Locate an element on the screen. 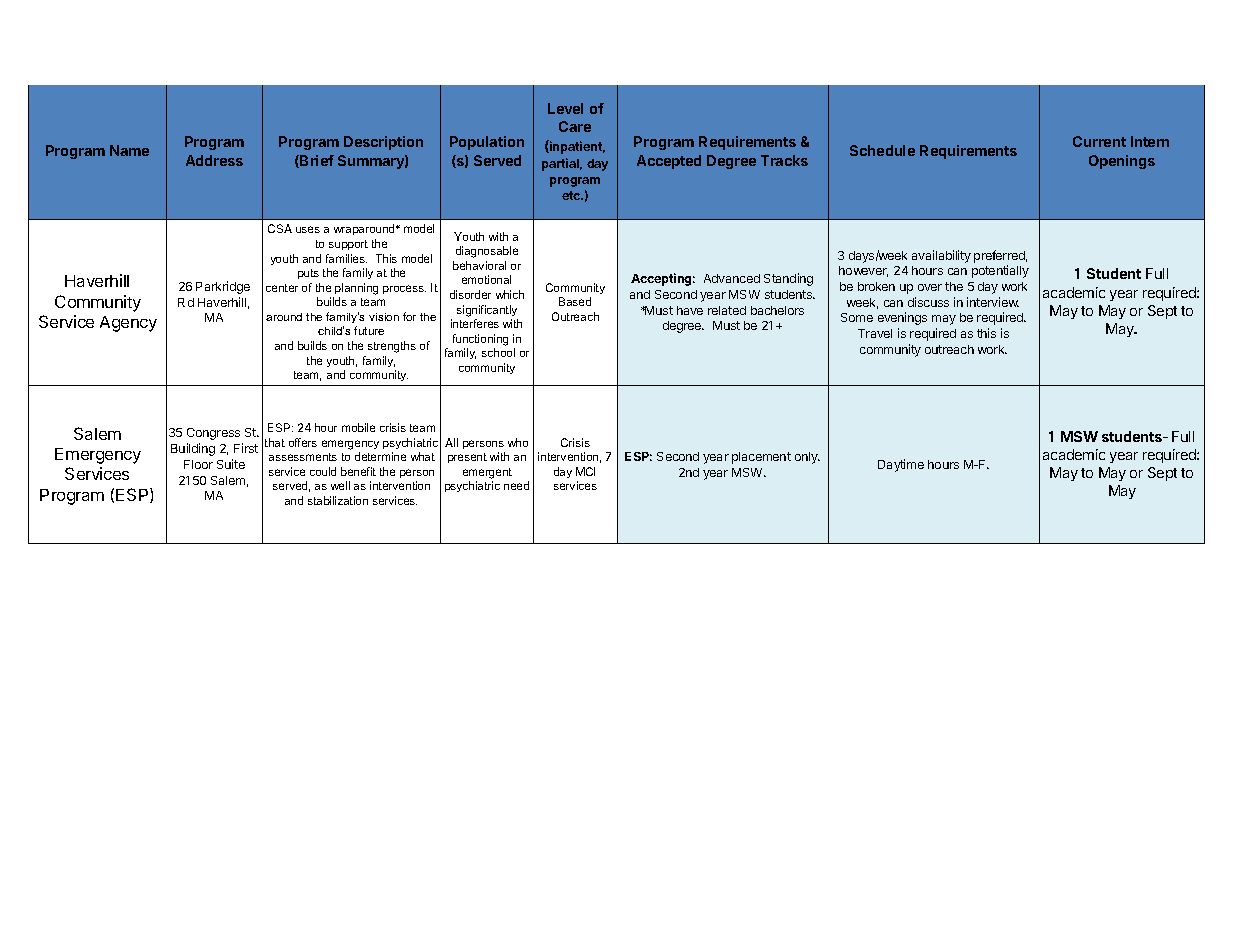 Image resolution: width=1233 pixels, height=952 pixels. well is located at coordinates (340, 485).
